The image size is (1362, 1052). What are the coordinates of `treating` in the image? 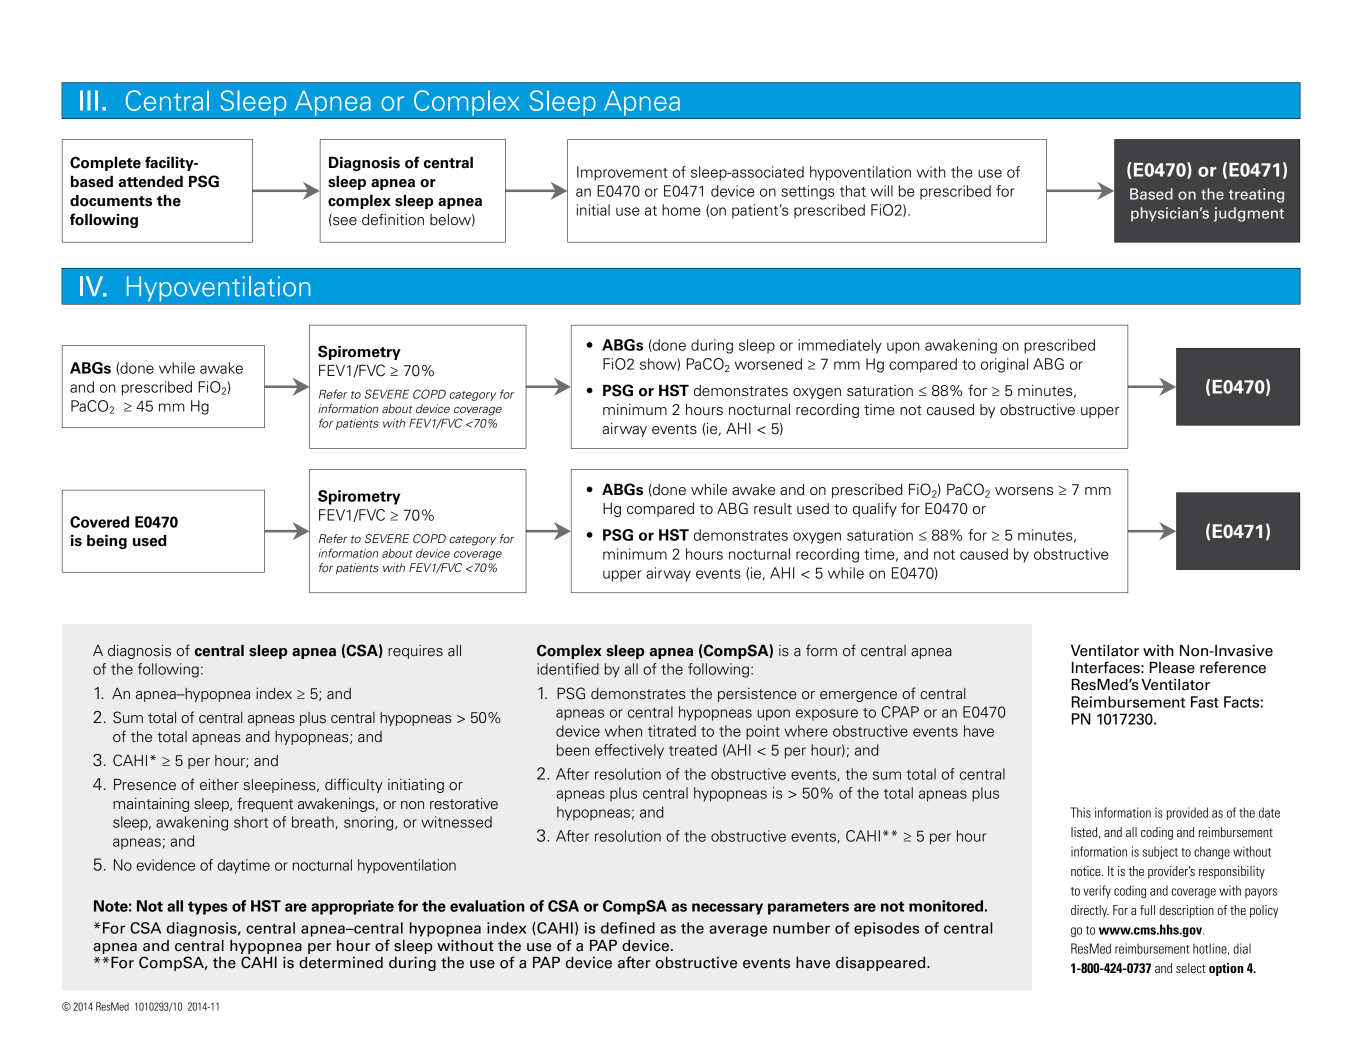 It's located at (1256, 195).
